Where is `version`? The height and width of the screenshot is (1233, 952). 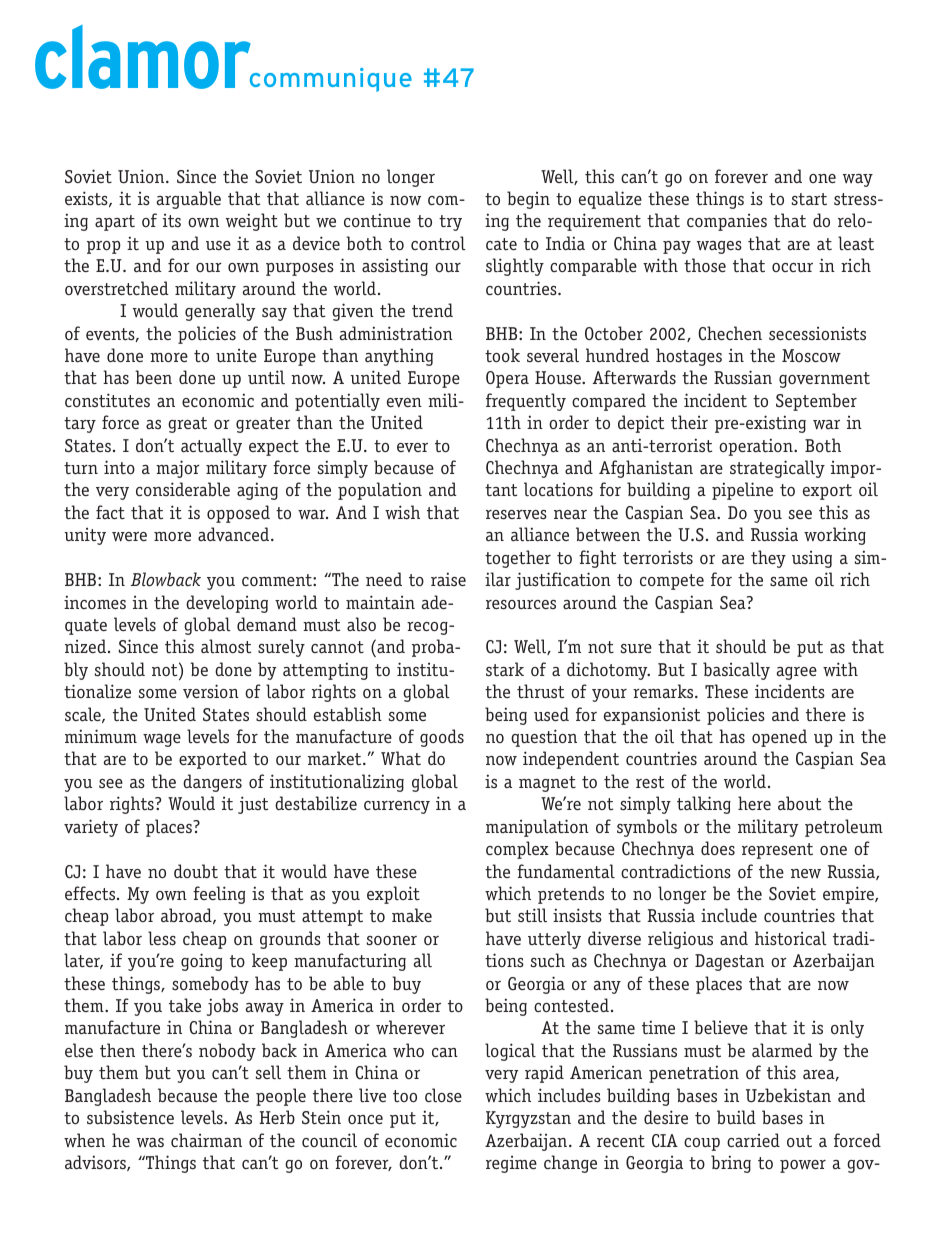 version is located at coordinates (211, 691).
